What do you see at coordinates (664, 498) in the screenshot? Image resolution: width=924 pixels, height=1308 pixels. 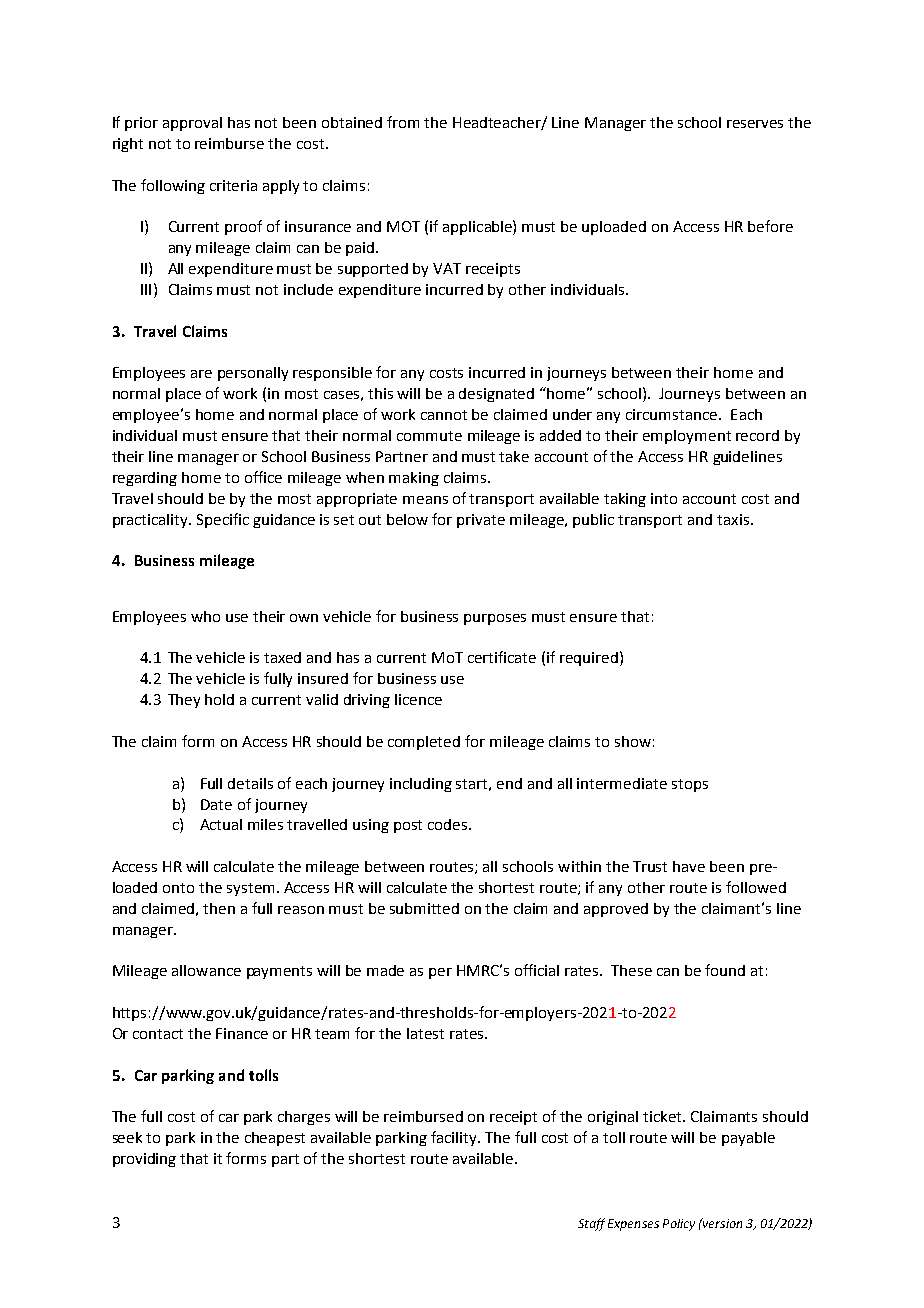 I see `into` at bounding box center [664, 498].
